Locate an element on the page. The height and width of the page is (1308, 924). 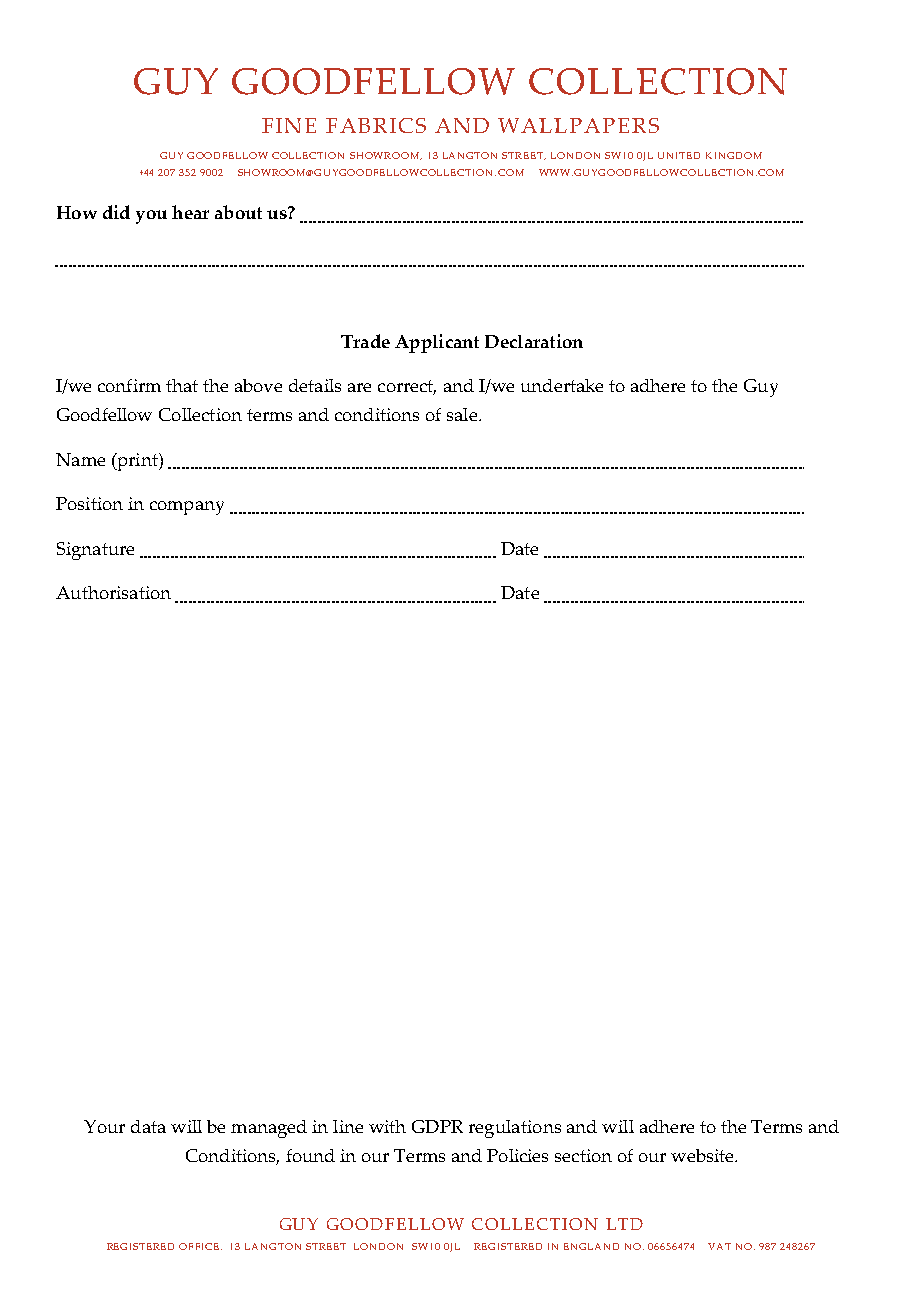
regulations is located at coordinates (515, 1129).
